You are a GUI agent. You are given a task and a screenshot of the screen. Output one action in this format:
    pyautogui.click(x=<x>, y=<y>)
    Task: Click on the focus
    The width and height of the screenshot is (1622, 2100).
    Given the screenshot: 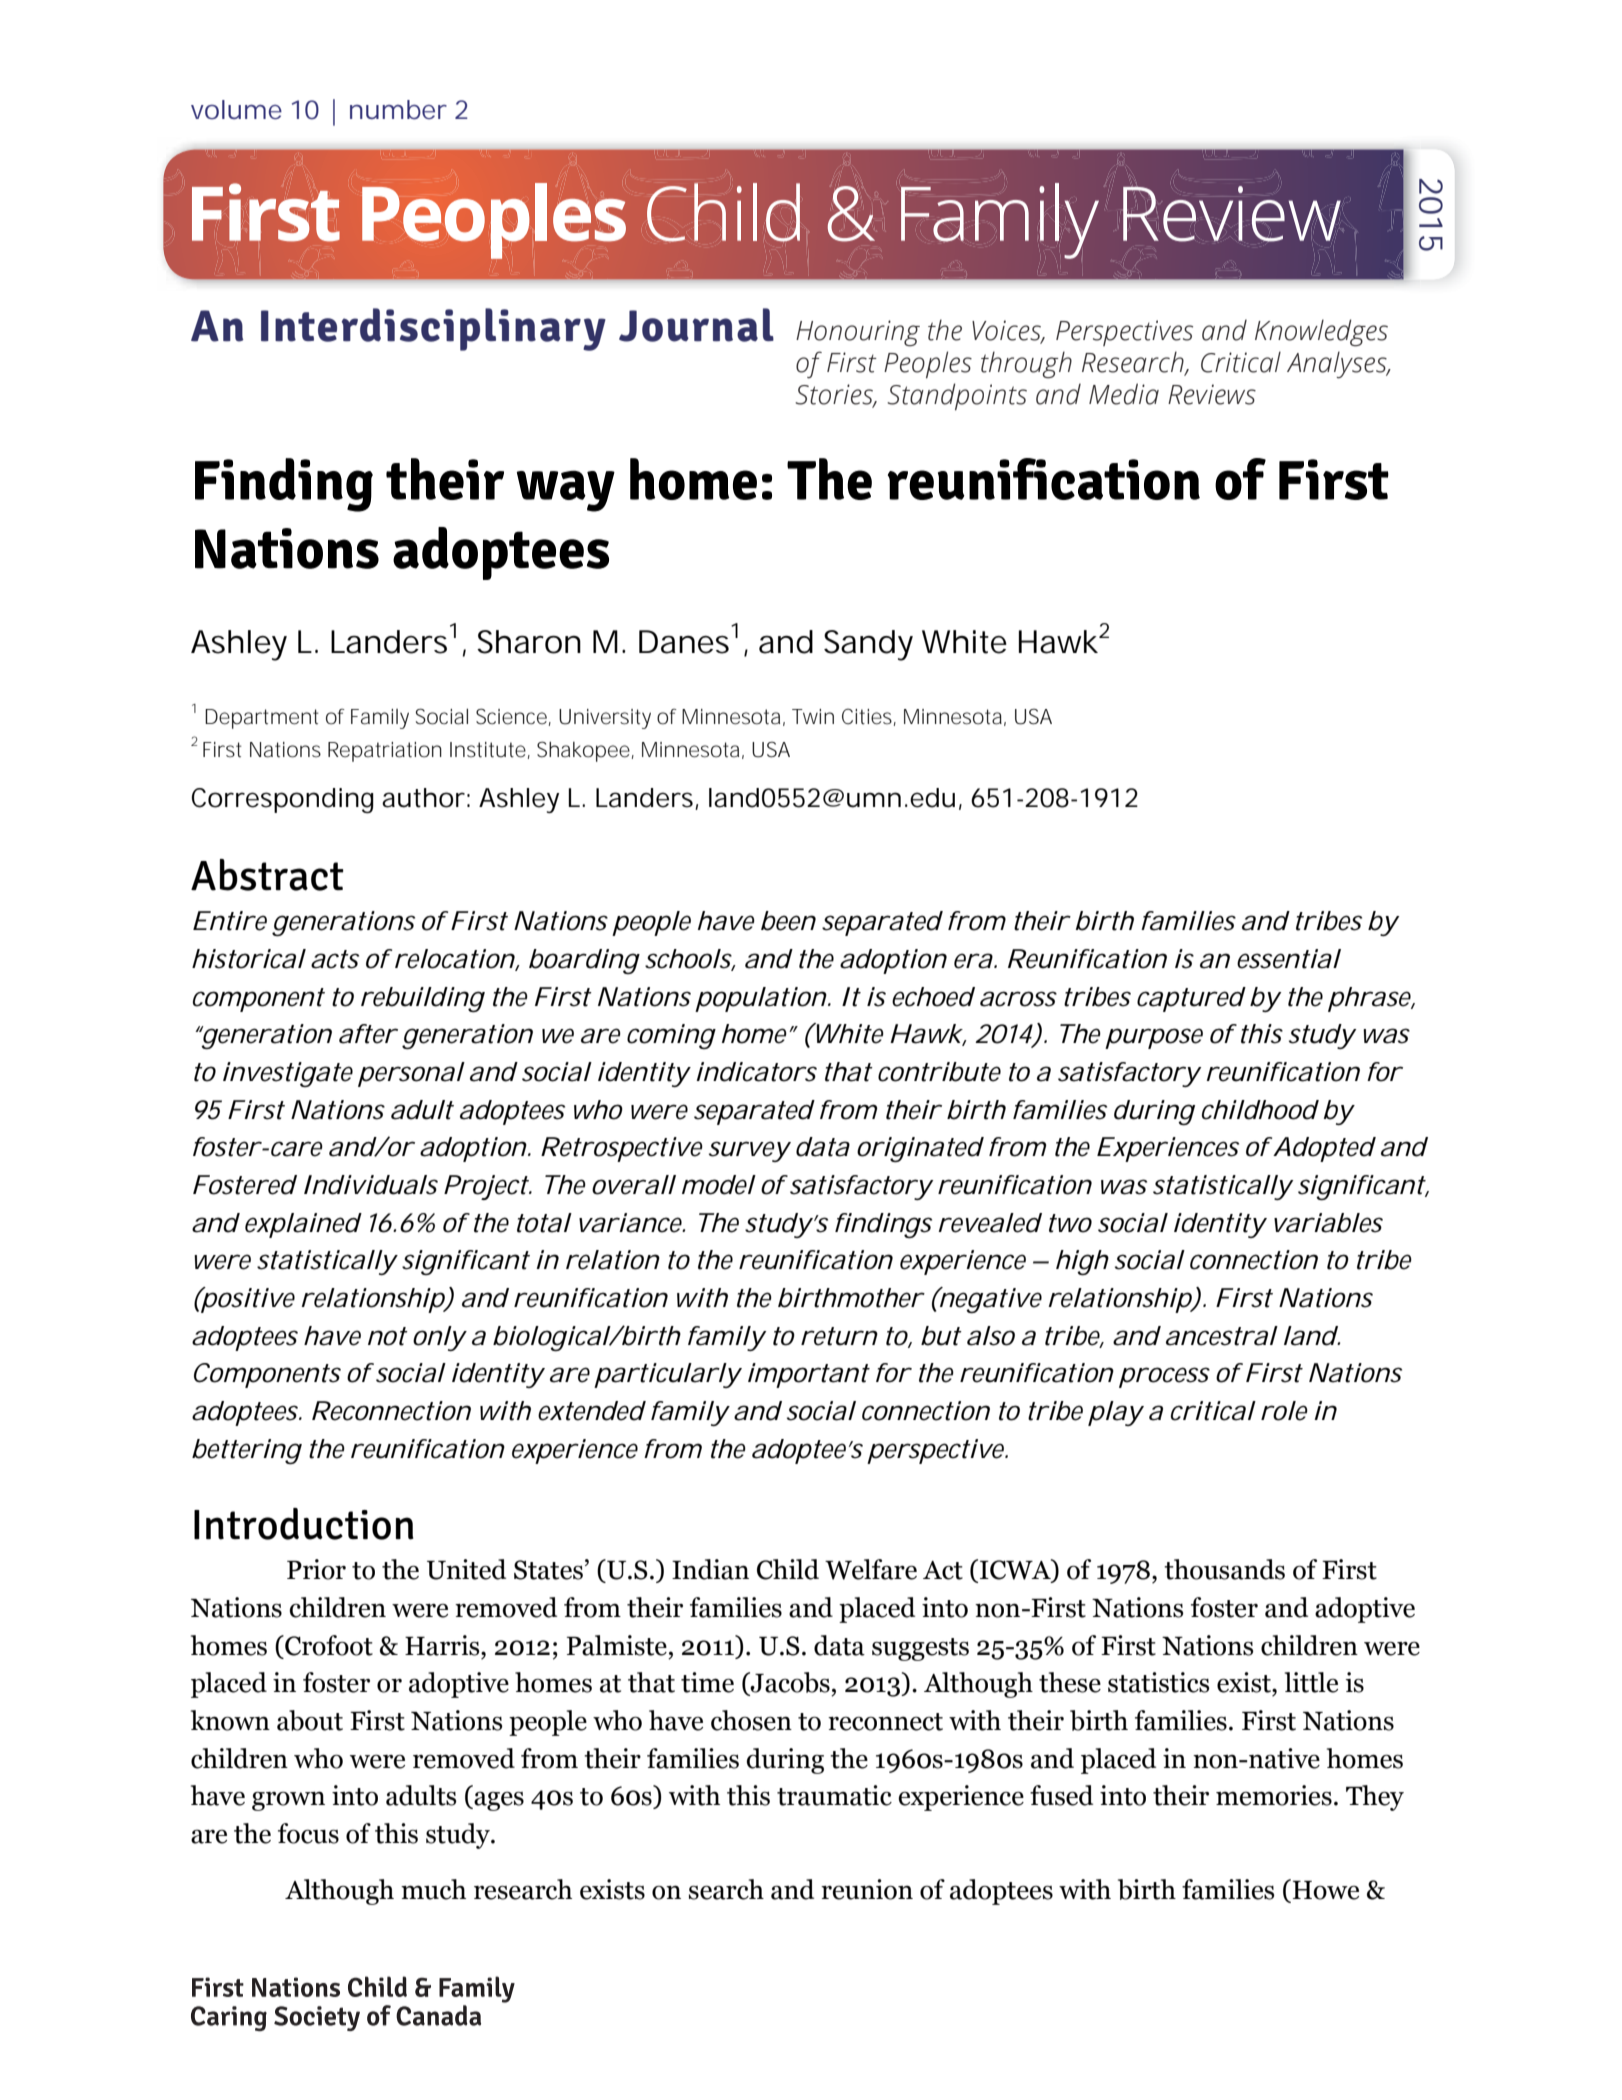 What is the action you would take?
    pyautogui.click(x=308, y=1833)
